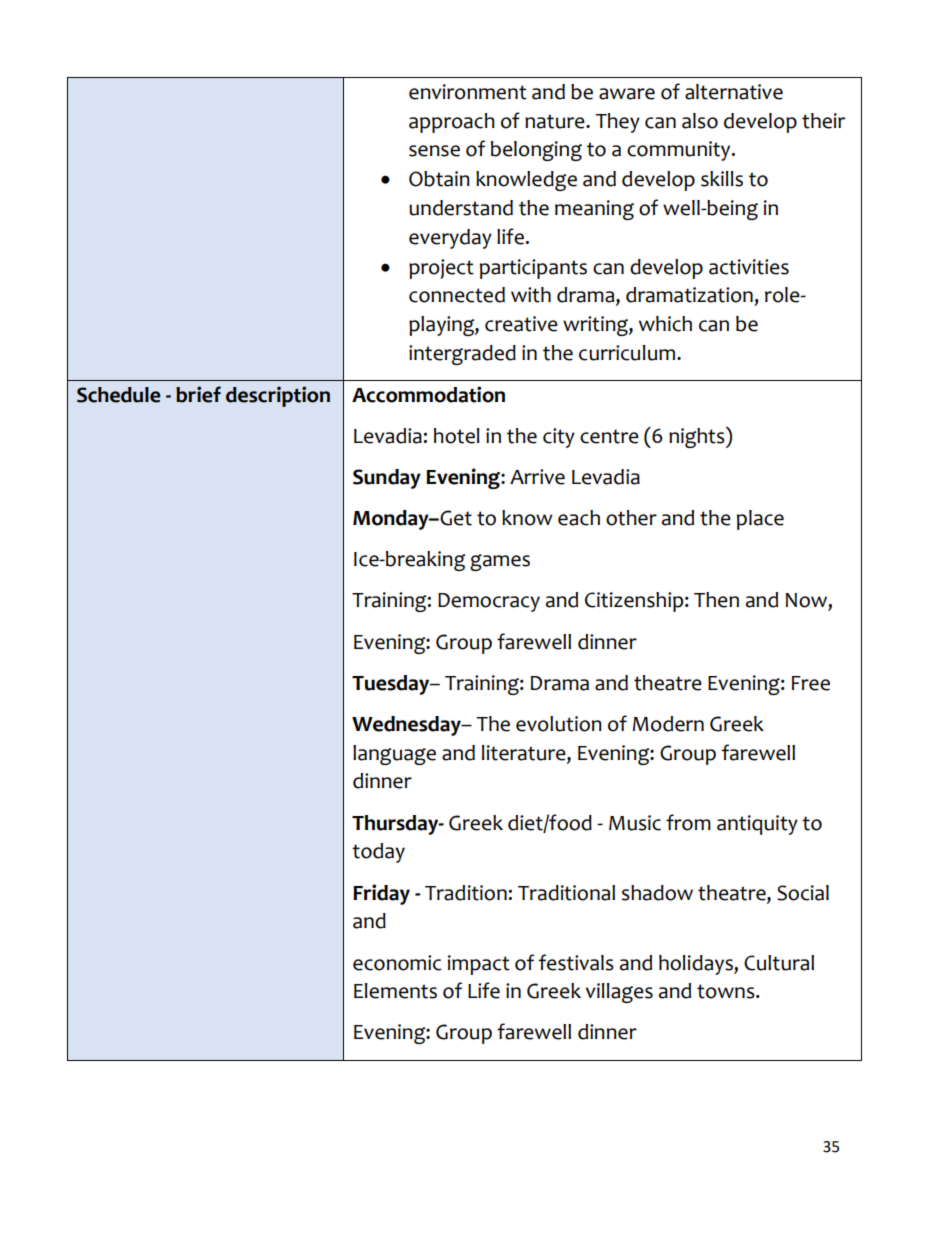  I want to click on Sunday, so click(387, 479).
